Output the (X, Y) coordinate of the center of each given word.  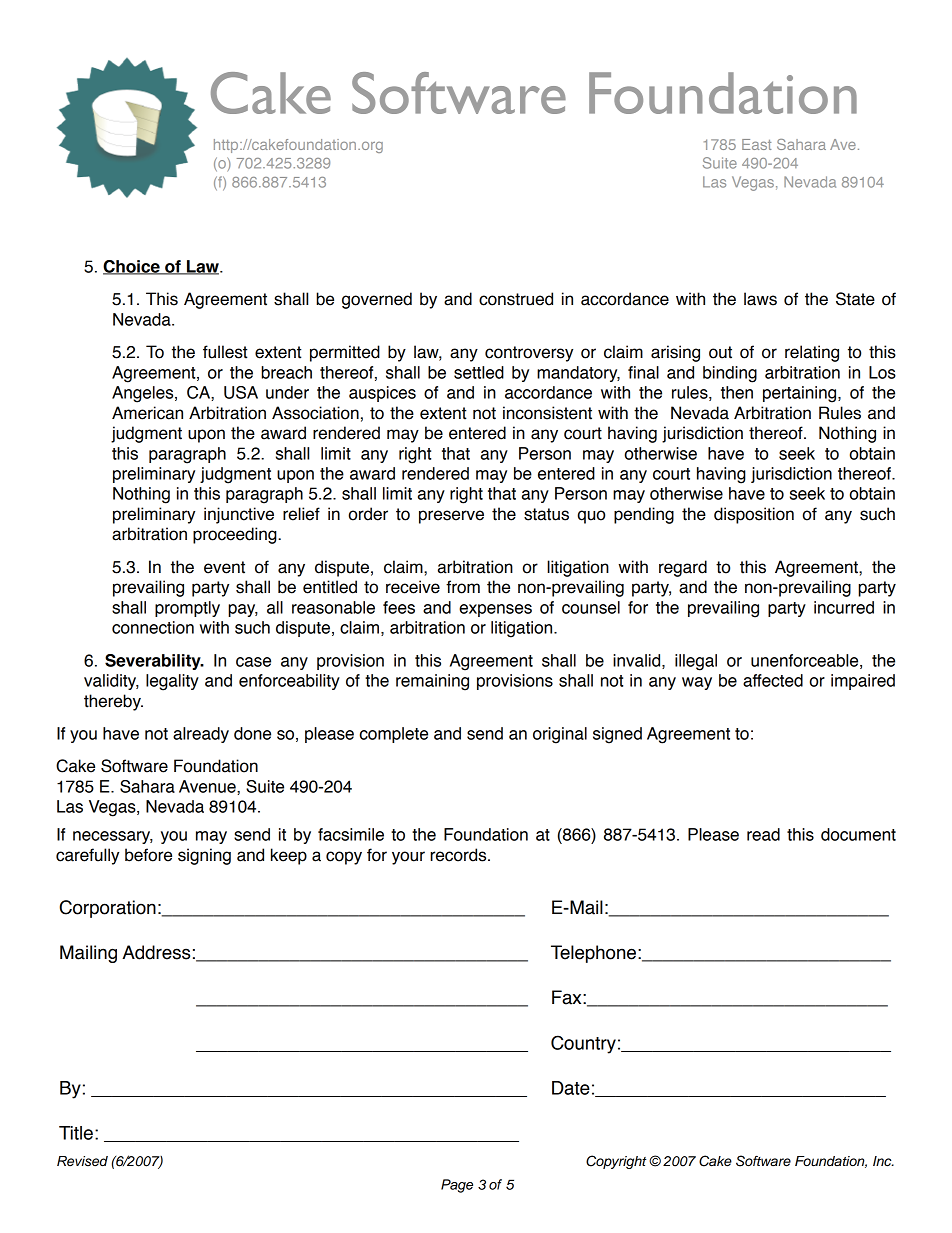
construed (516, 299)
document (858, 834)
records (459, 855)
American (147, 413)
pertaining (801, 394)
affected (773, 680)
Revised (82, 1161)
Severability (154, 662)
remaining (432, 682)
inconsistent (547, 413)
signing (204, 856)
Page (457, 1186)
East (756, 144)
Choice (132, 267)
